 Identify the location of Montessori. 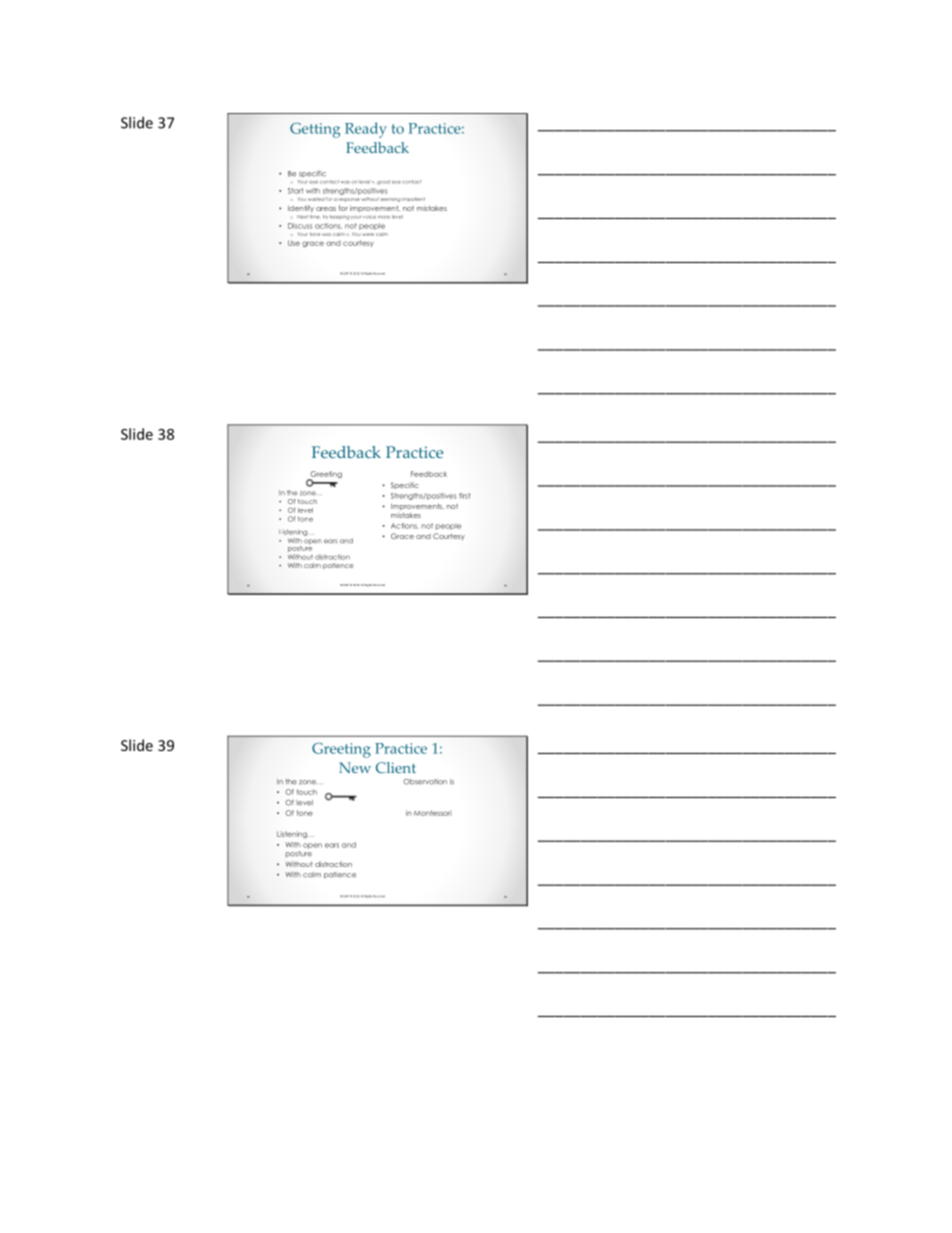
(433, 813).
